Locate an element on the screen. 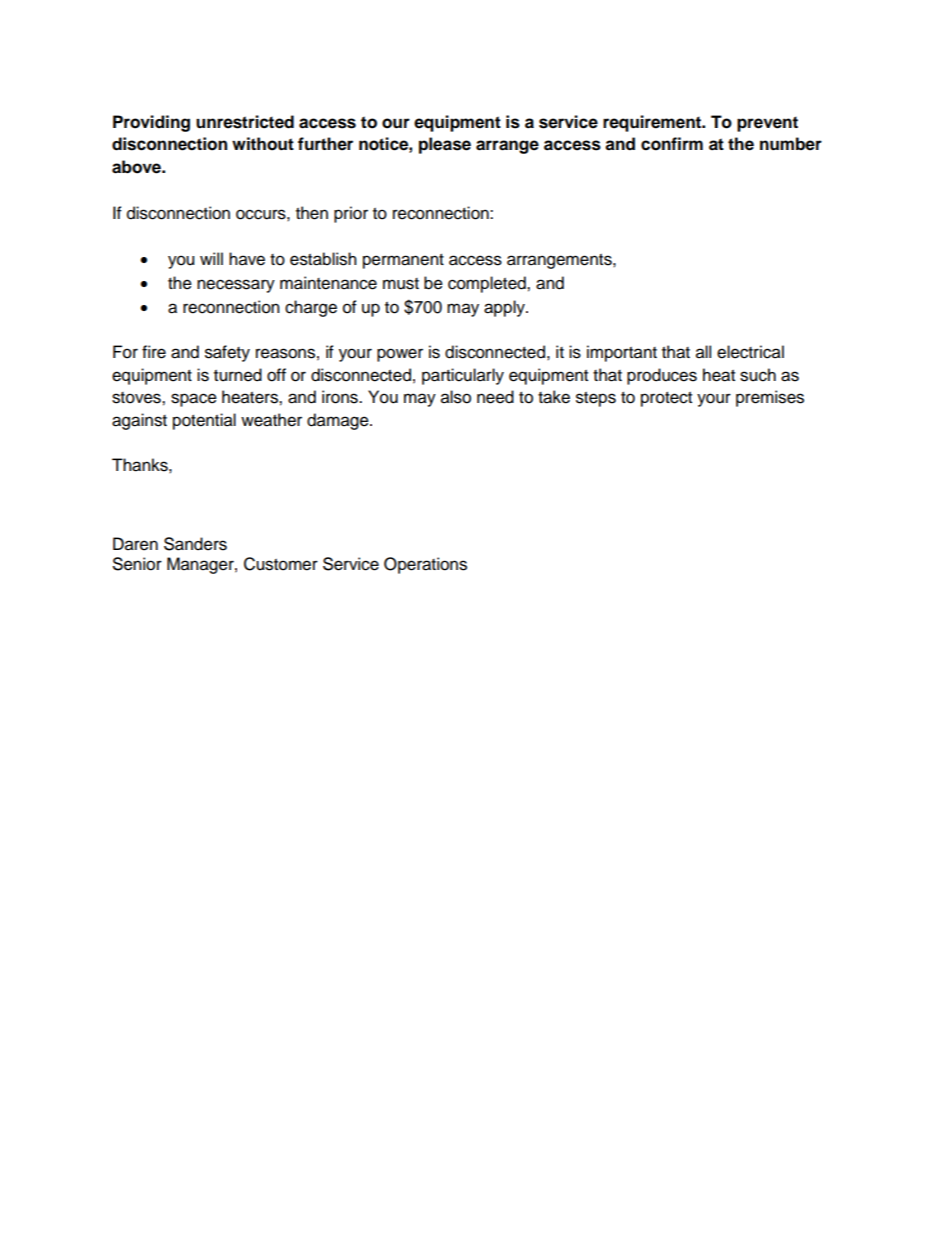  Operations is located at coordinates (425, 565).
